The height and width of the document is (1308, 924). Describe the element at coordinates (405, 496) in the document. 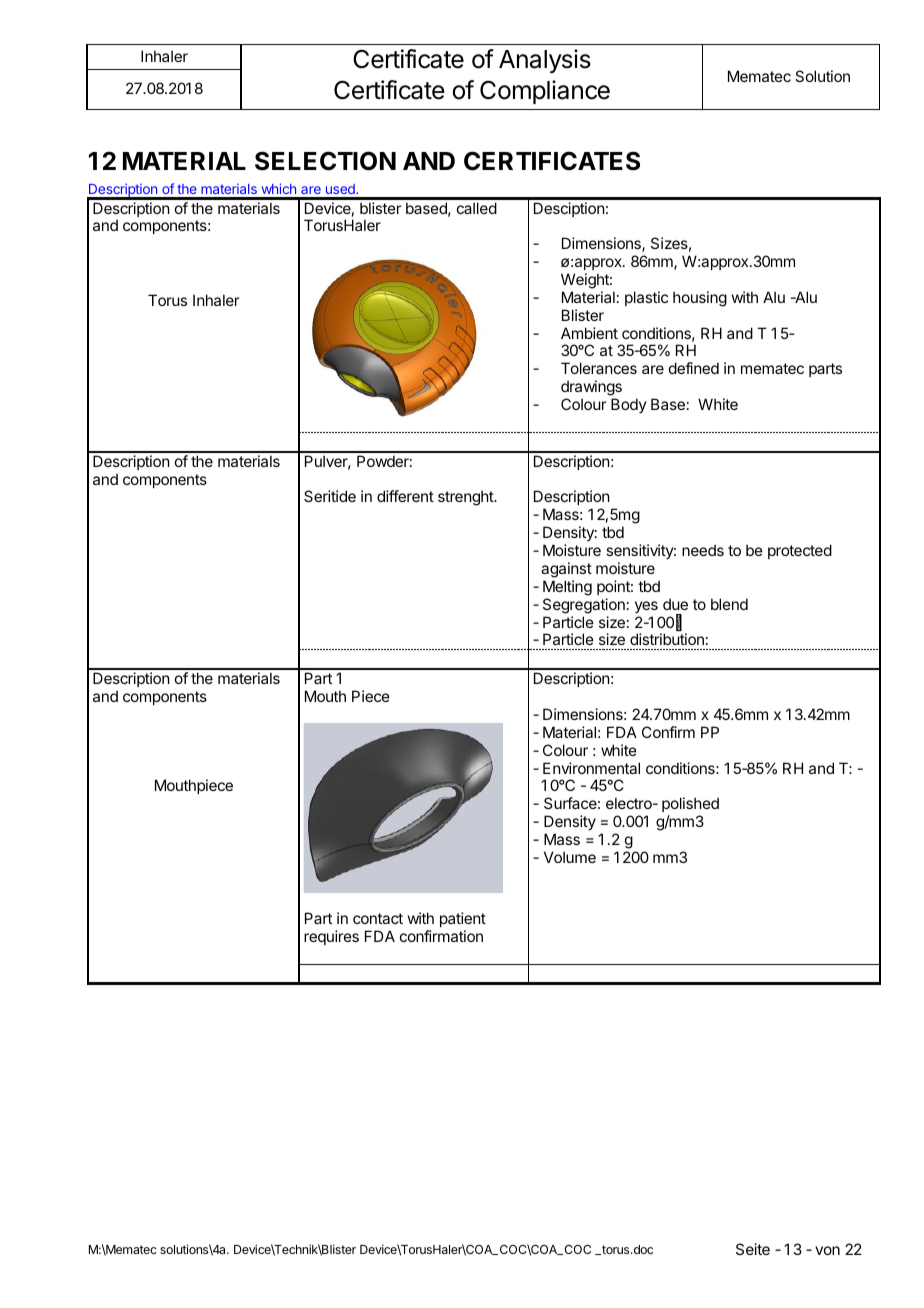

I see `different` at that location.
